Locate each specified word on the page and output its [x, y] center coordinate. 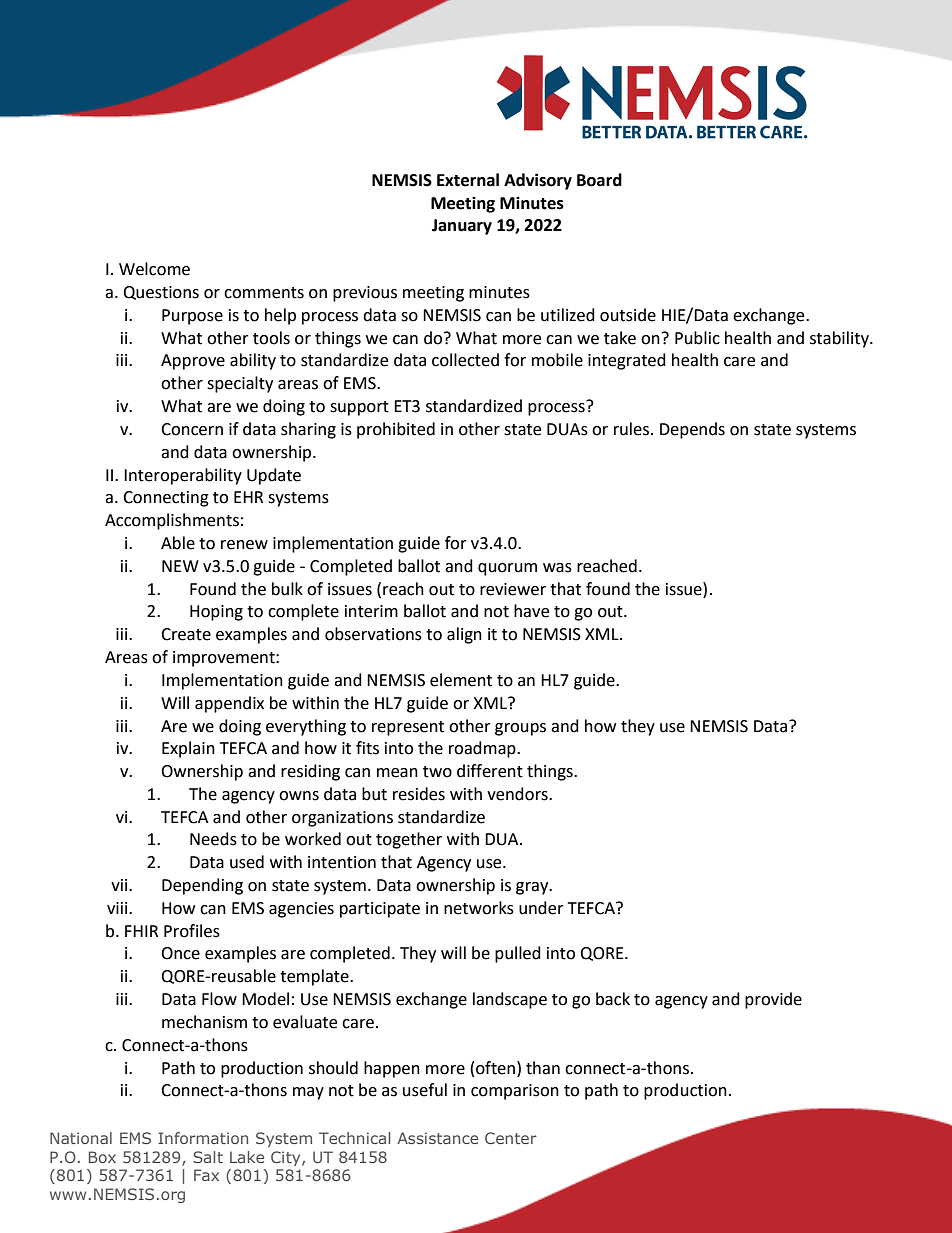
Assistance [437, 1138]
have [531, 611]
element [461, 680]
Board [599, 180]
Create [186, 634]
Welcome [154, 269]
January [462, 227]
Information [203, 1138]
